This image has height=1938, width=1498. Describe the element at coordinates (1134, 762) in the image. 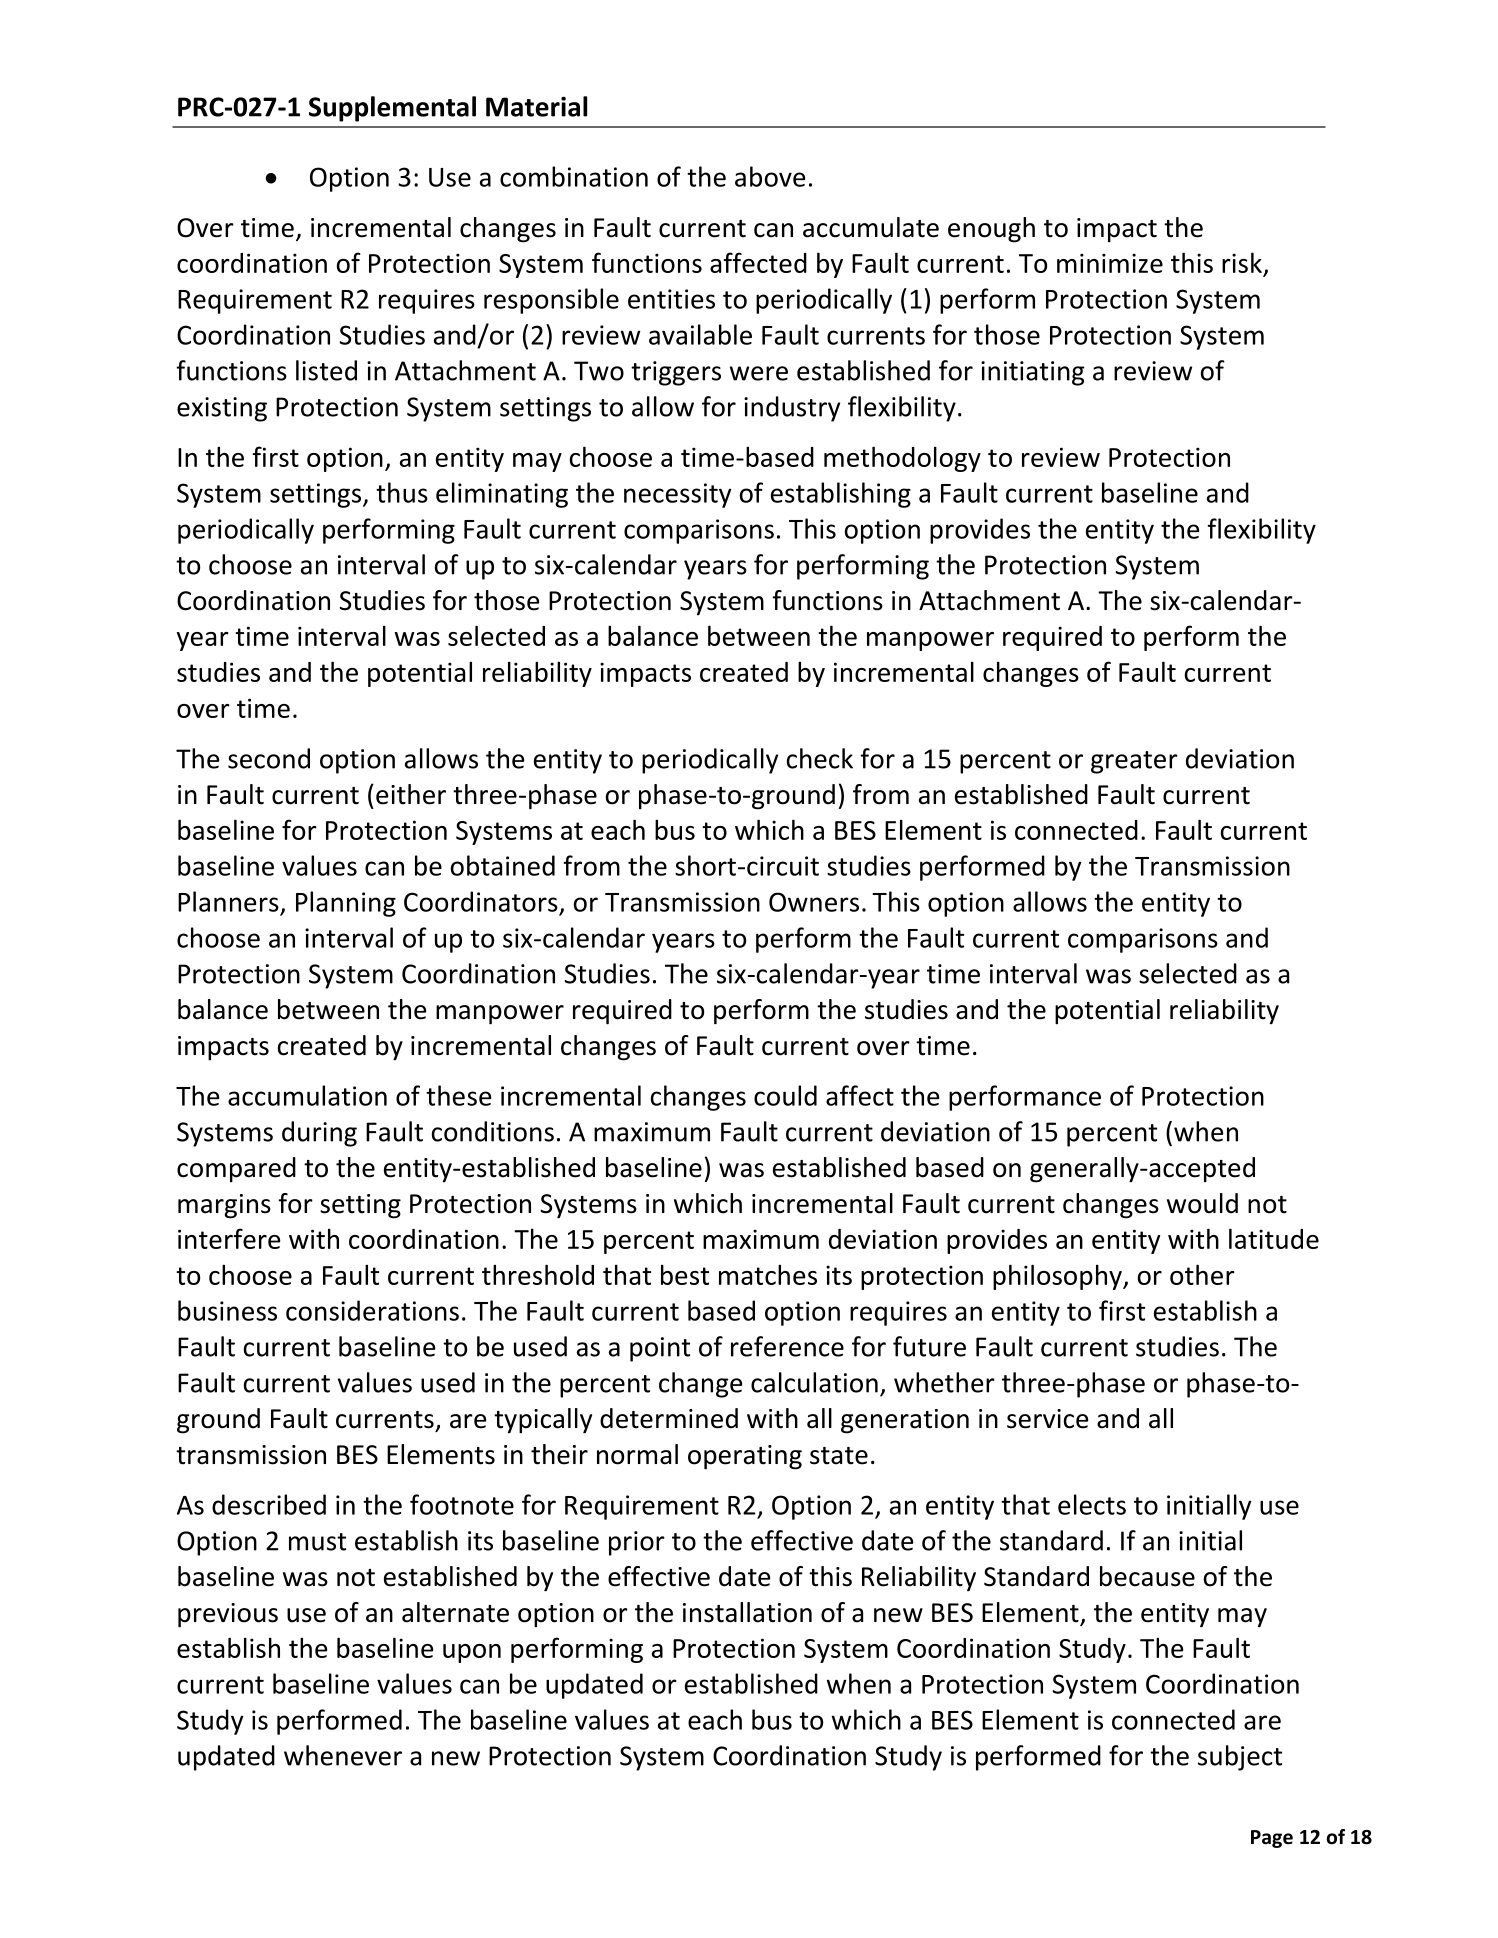

I see `greater` at that location.
